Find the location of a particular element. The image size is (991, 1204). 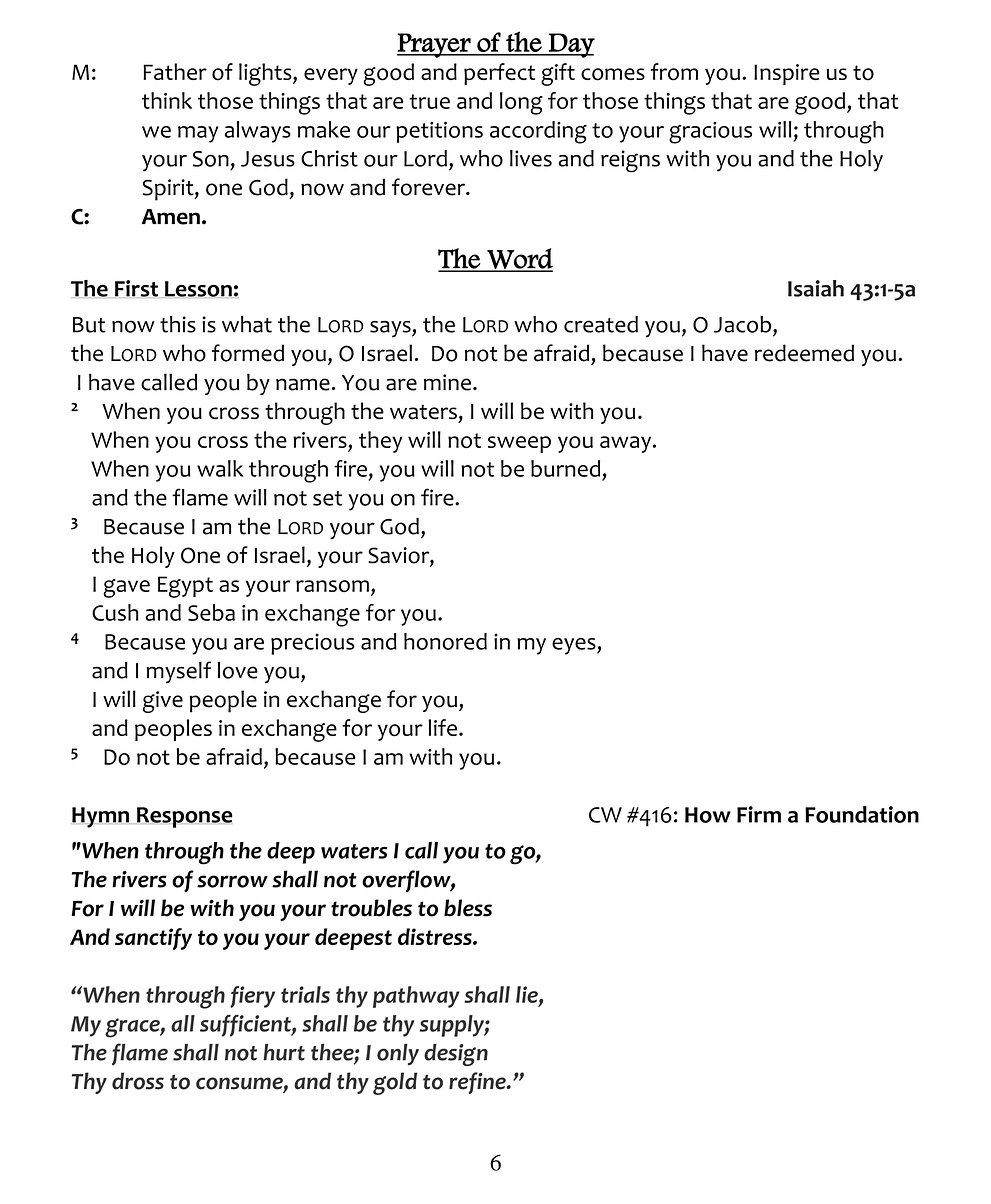

give is located at coordinates (163, 702).
